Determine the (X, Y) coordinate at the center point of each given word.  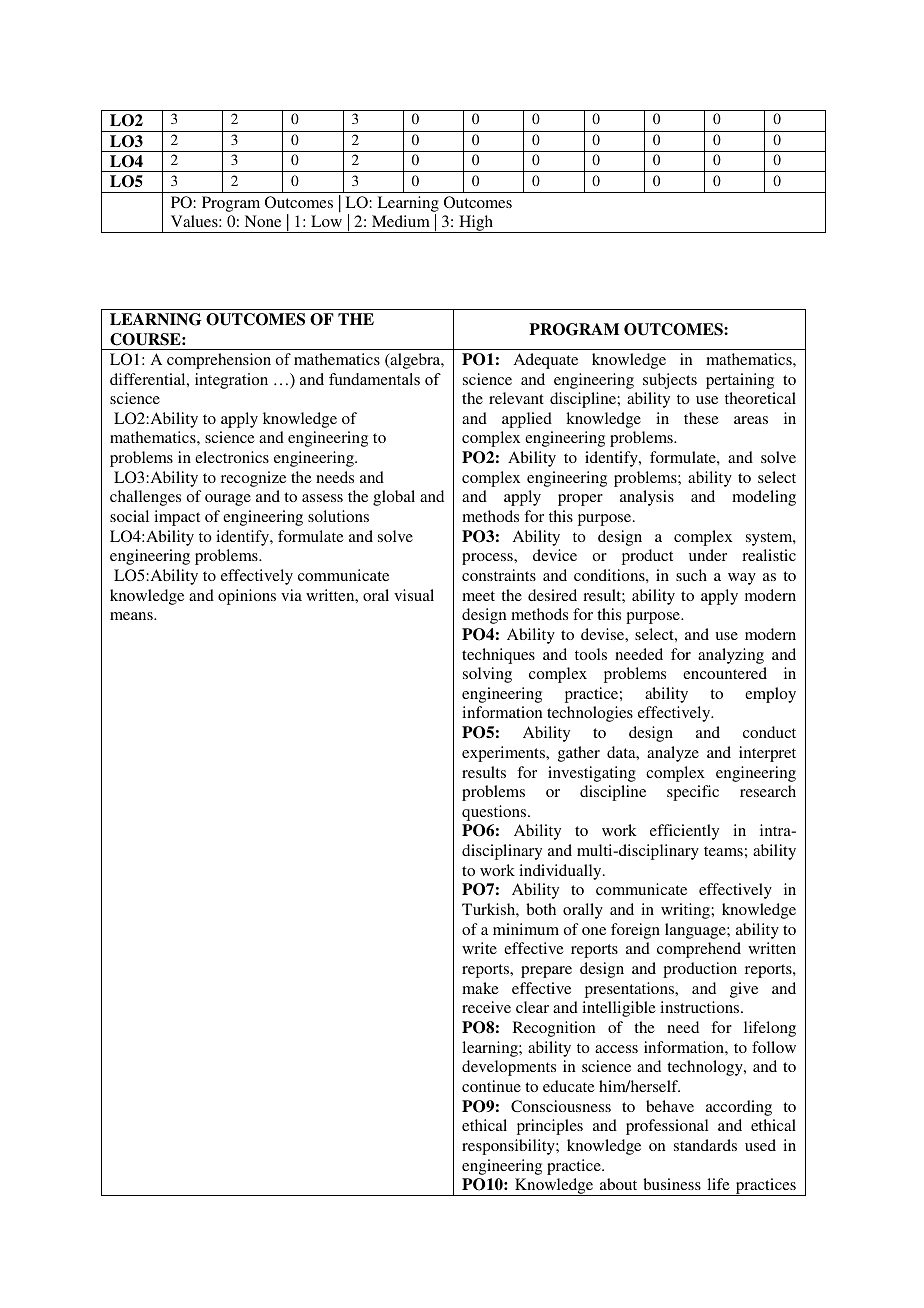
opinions (247, 597)
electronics (232, 457)
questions (495, 813)
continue (491, 1086)
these (701, 418)
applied (527, 420)
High (476, 224)
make (480, 988)
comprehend (699, 950)
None (263, 221)
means (132, 616)
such (691, 575)
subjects (670, 381)
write (479, 948)
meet (478, 596)
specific (693, 793)
